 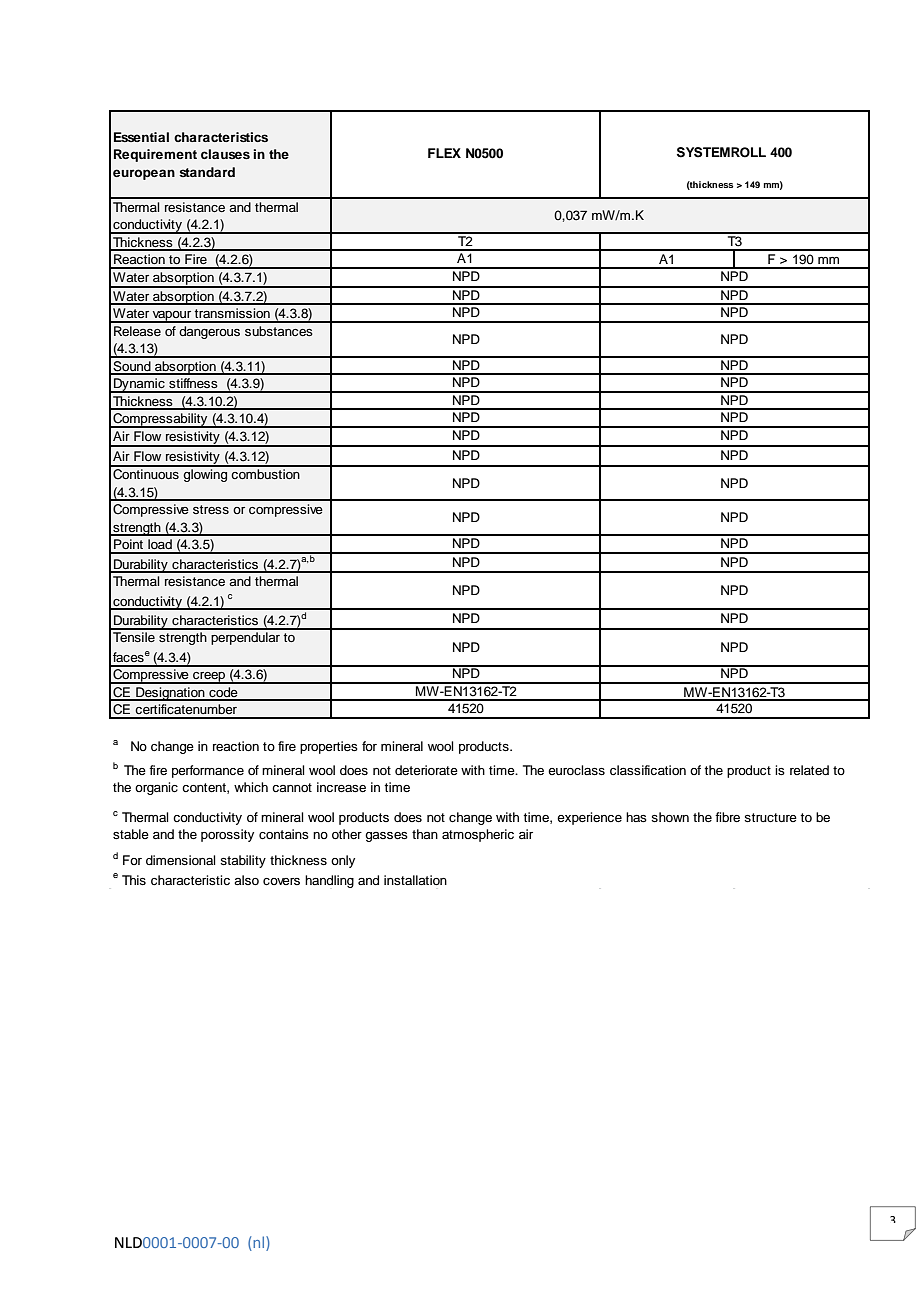 What do you see at coordinates (727, 817) in the screenshot?
I see `fibre` at bounding box center [727, 817].
